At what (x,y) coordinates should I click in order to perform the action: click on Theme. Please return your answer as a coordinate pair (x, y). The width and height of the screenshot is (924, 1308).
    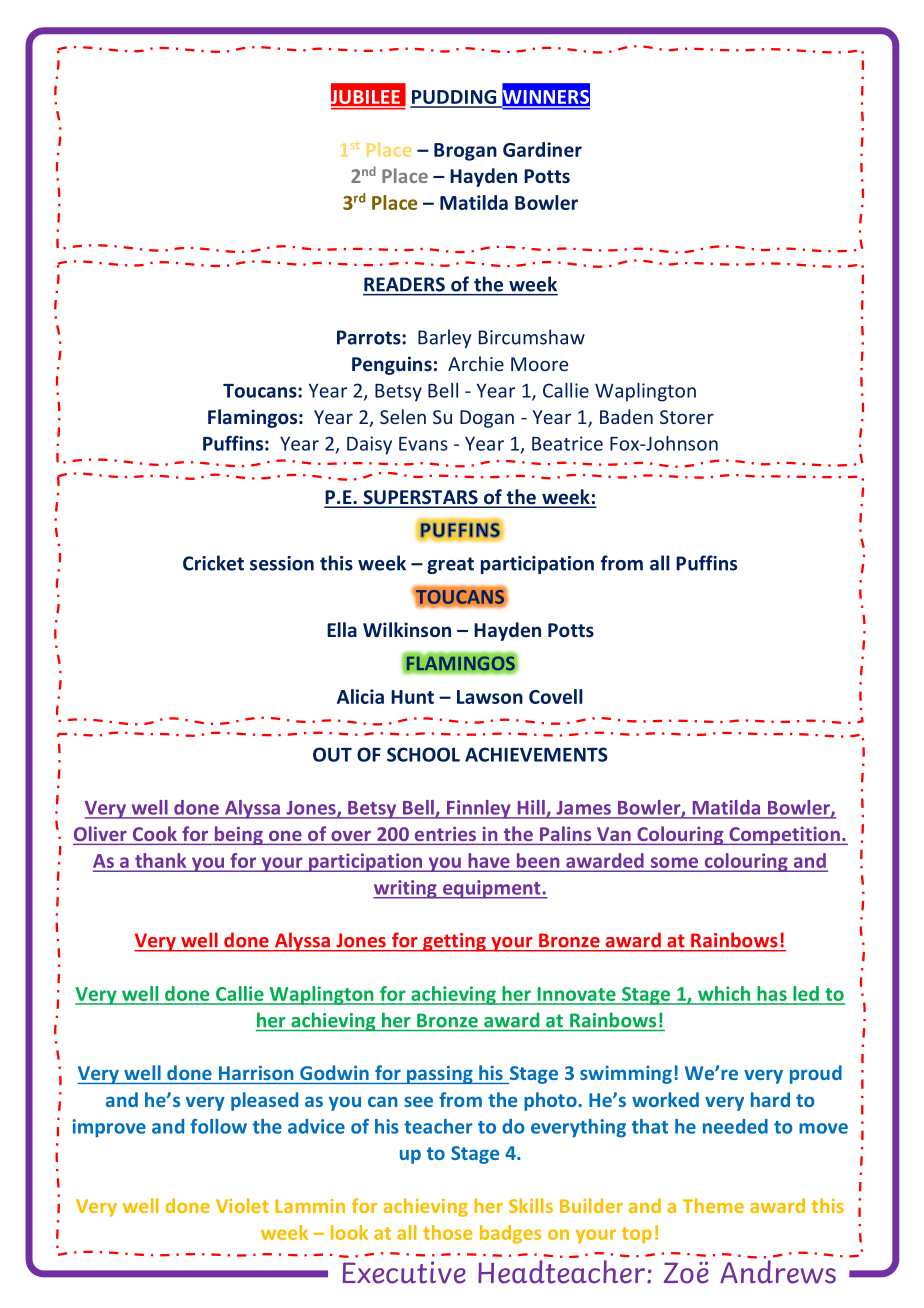
    Looking at the image, I should click on (713, 1205).
